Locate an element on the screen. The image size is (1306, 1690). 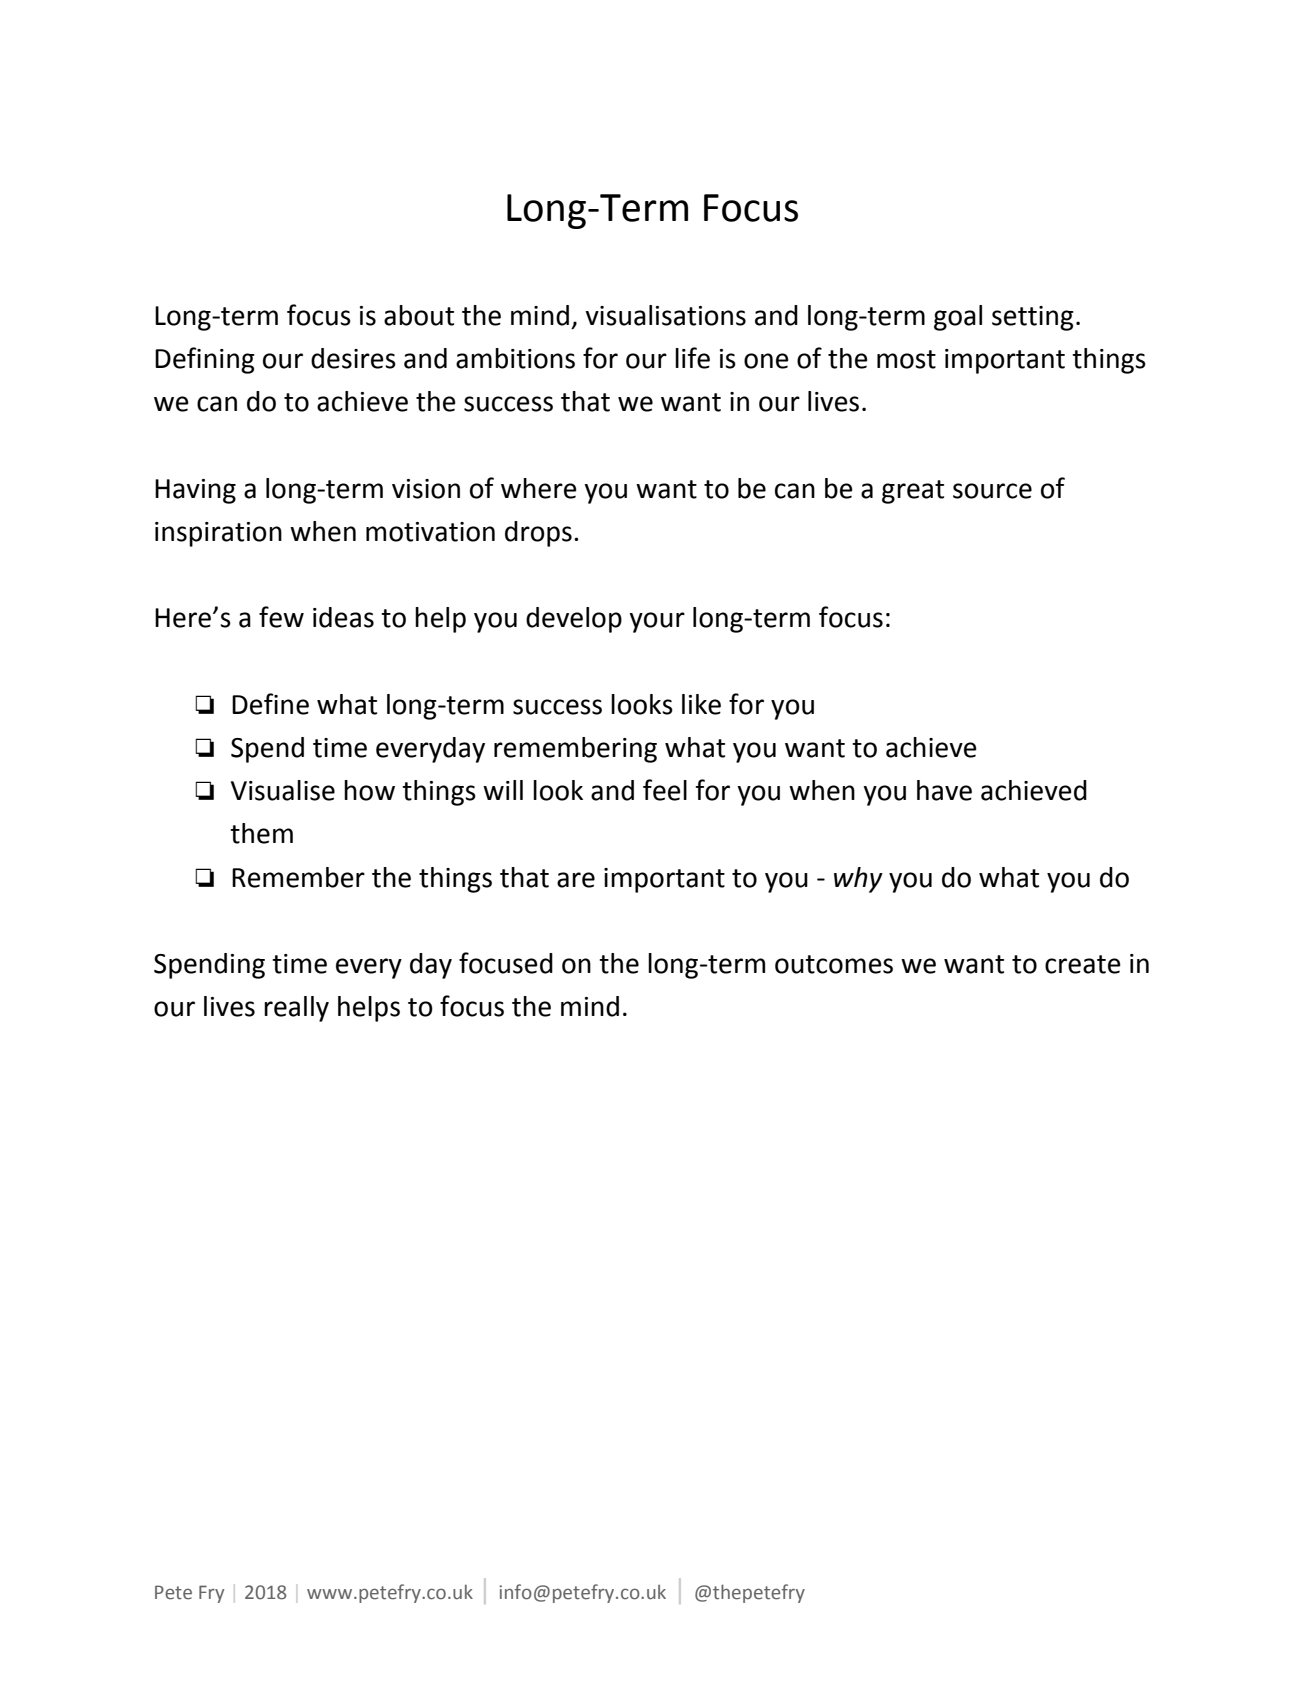
like is located at coordinates (701, 704).
